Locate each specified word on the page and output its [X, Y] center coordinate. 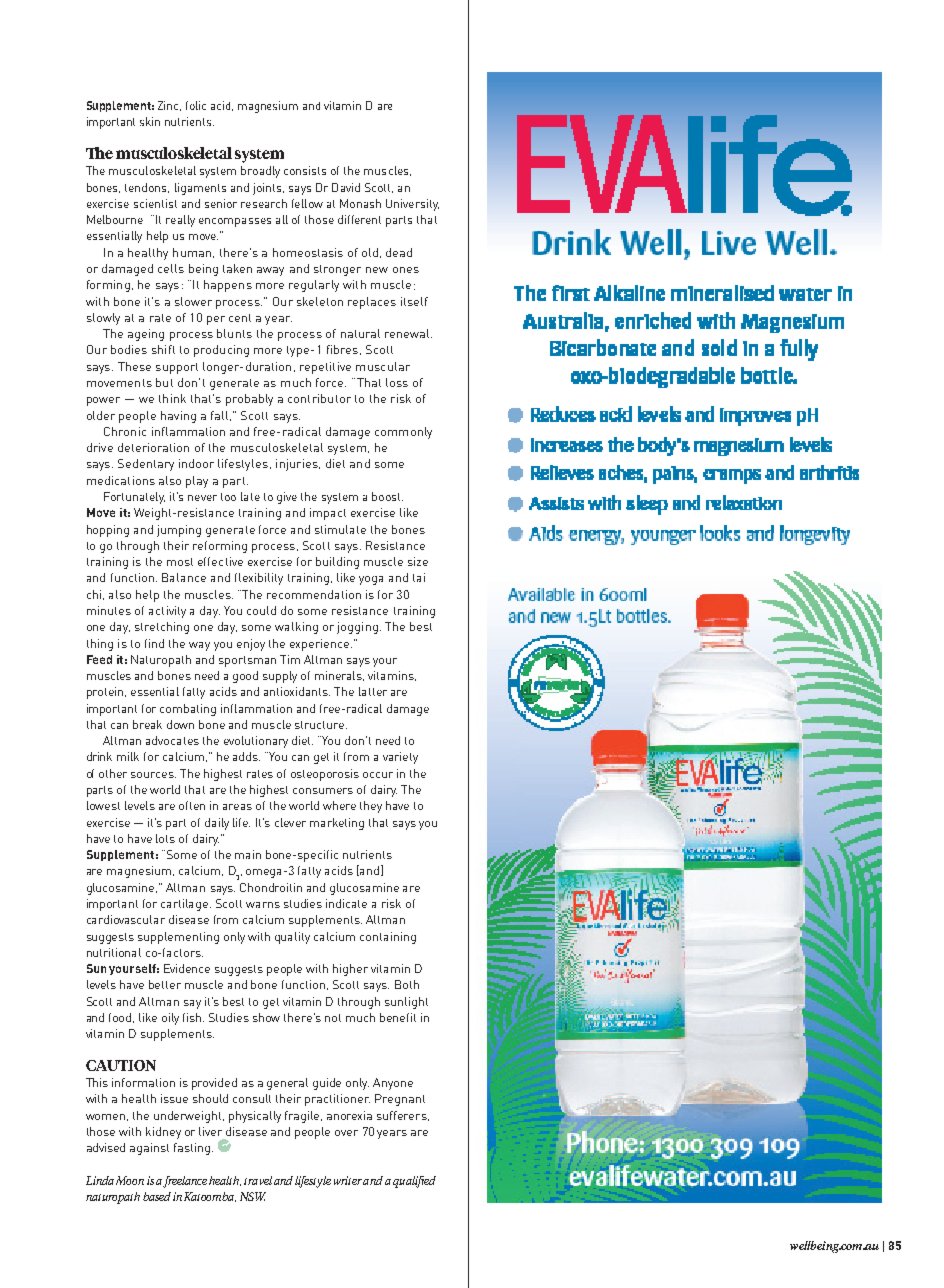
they [371, 807]
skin [150, 121]
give [287, 498]
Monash [360, 203]
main [248, 854]
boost [387, 496]
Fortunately [134, 498]
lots [165, 838]
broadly [260, 172]
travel [258, 1180]
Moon [130, 1180]
